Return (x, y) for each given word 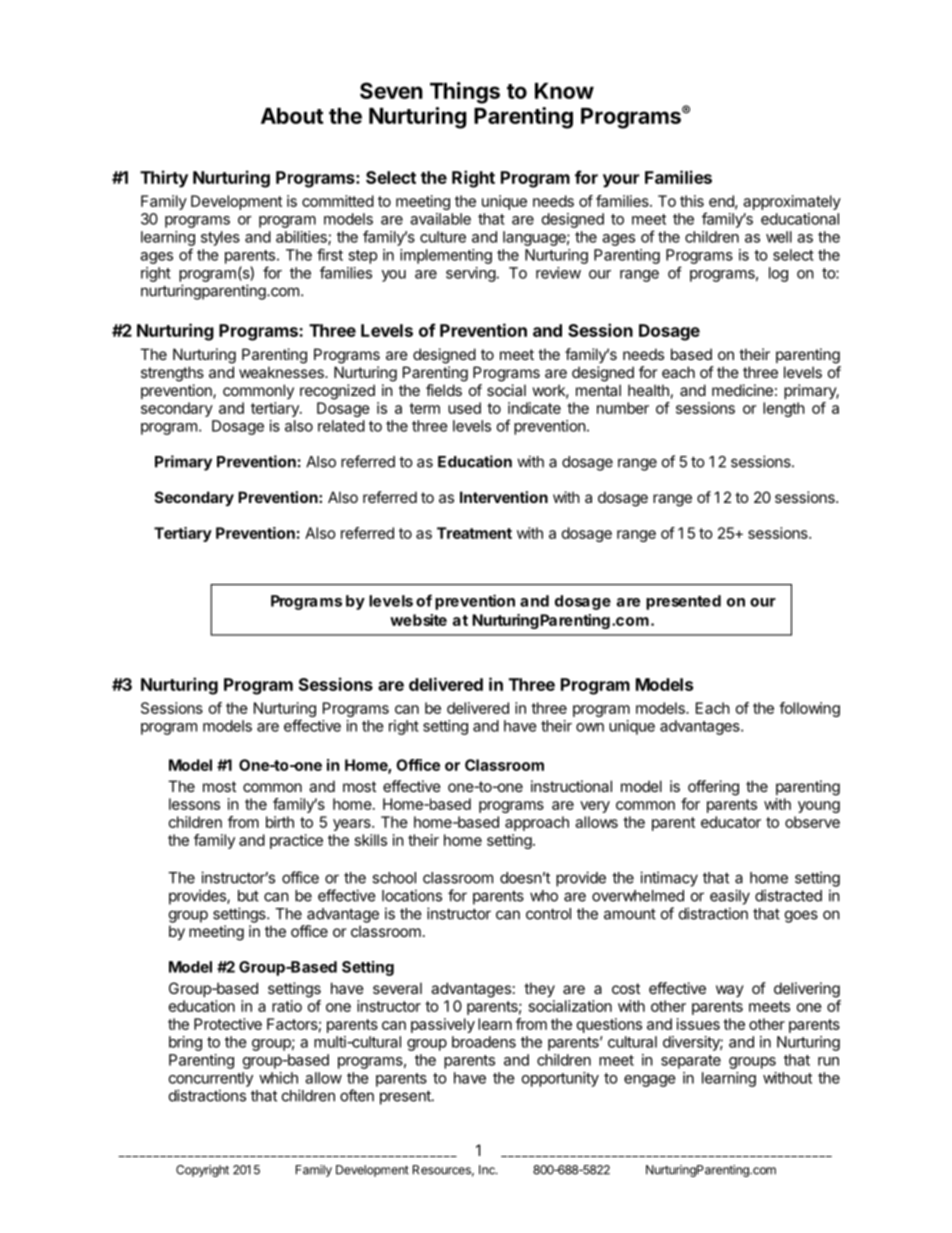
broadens (484, 1042)
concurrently (211, 1079)
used (464, 408)
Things (465, 93)
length (784, 409)
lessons (194, 804)
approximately (792, 202)
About (292, 116)
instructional (571, 786)
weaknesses (282, 372)
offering (713, 788)
